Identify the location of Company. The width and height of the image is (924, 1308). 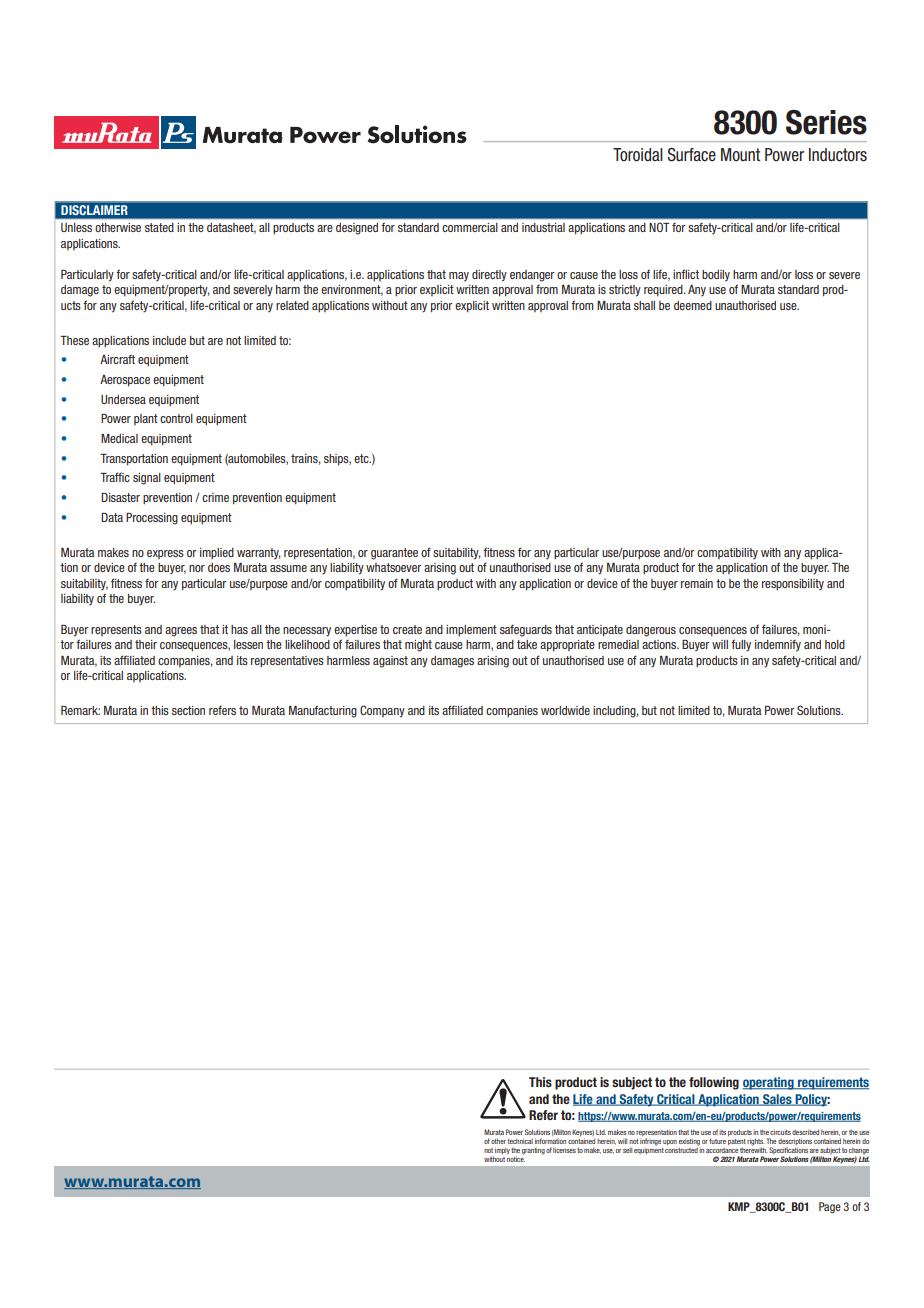
(382, 711).
